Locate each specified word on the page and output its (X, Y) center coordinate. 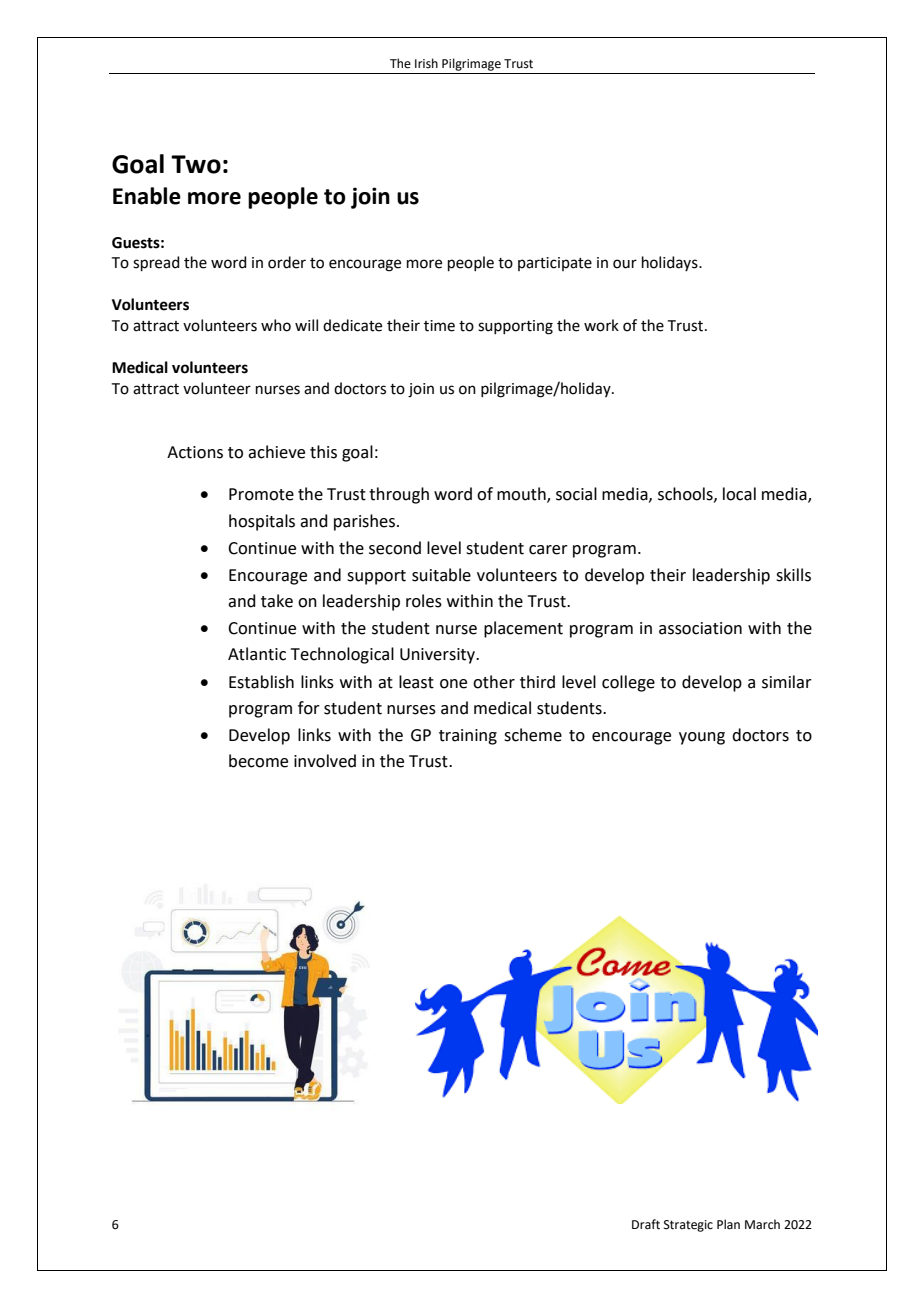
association (700, 628)
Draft (646, 1224)
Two (196, 164)
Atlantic (257, 654)
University (439, 656)
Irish (426, 63)
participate (555, 264)
